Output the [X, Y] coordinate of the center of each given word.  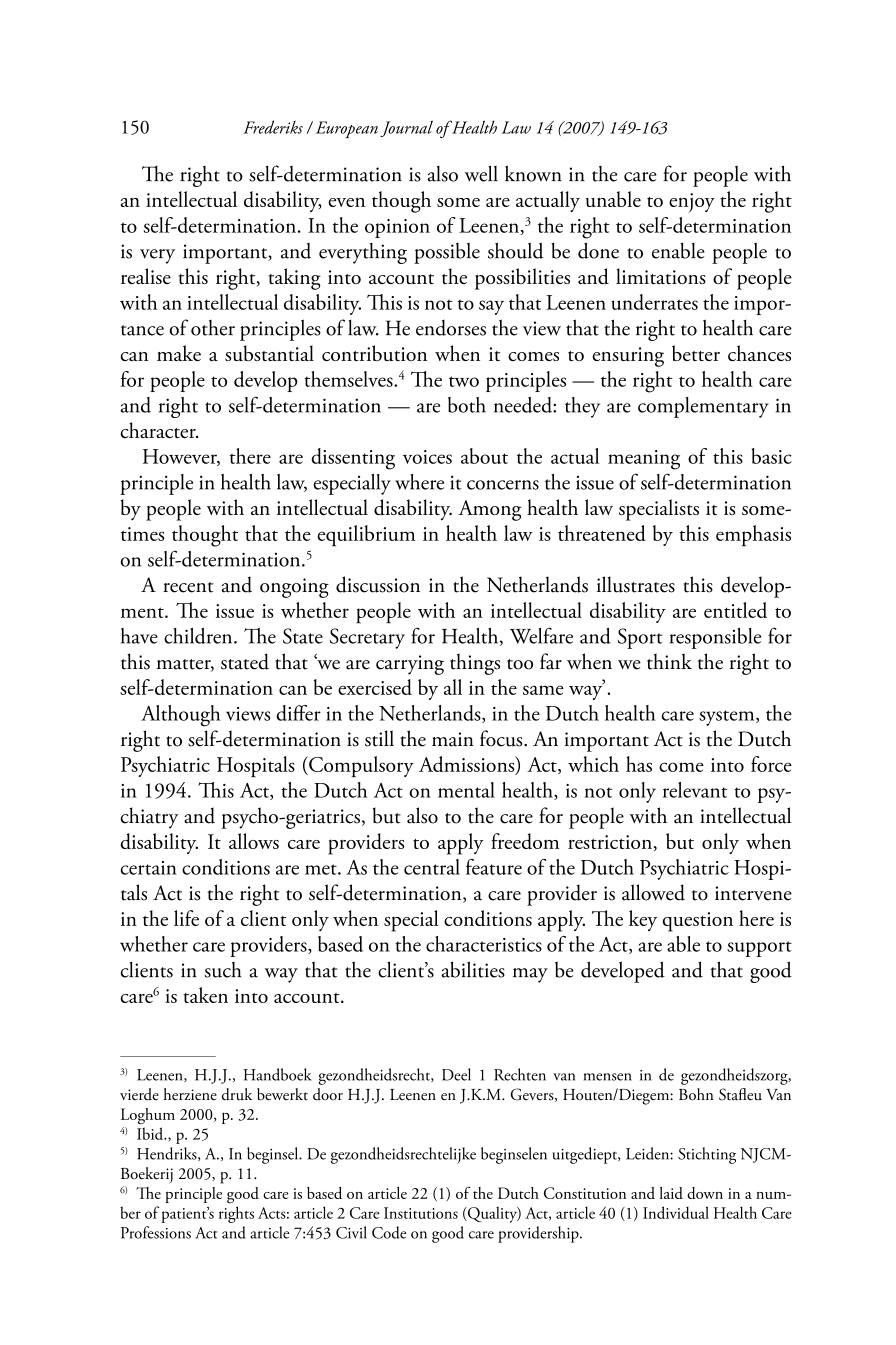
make [179, 353]
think [669, 661]
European [347, 129]
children [199, 636]
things [475, 664]
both [467, 405]
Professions [156, 1232]
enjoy [692, 203]
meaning [644, 460]
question [697, 922]
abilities [473, 969]
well [481, 173]
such [223, 970]
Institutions [421, 1213]
